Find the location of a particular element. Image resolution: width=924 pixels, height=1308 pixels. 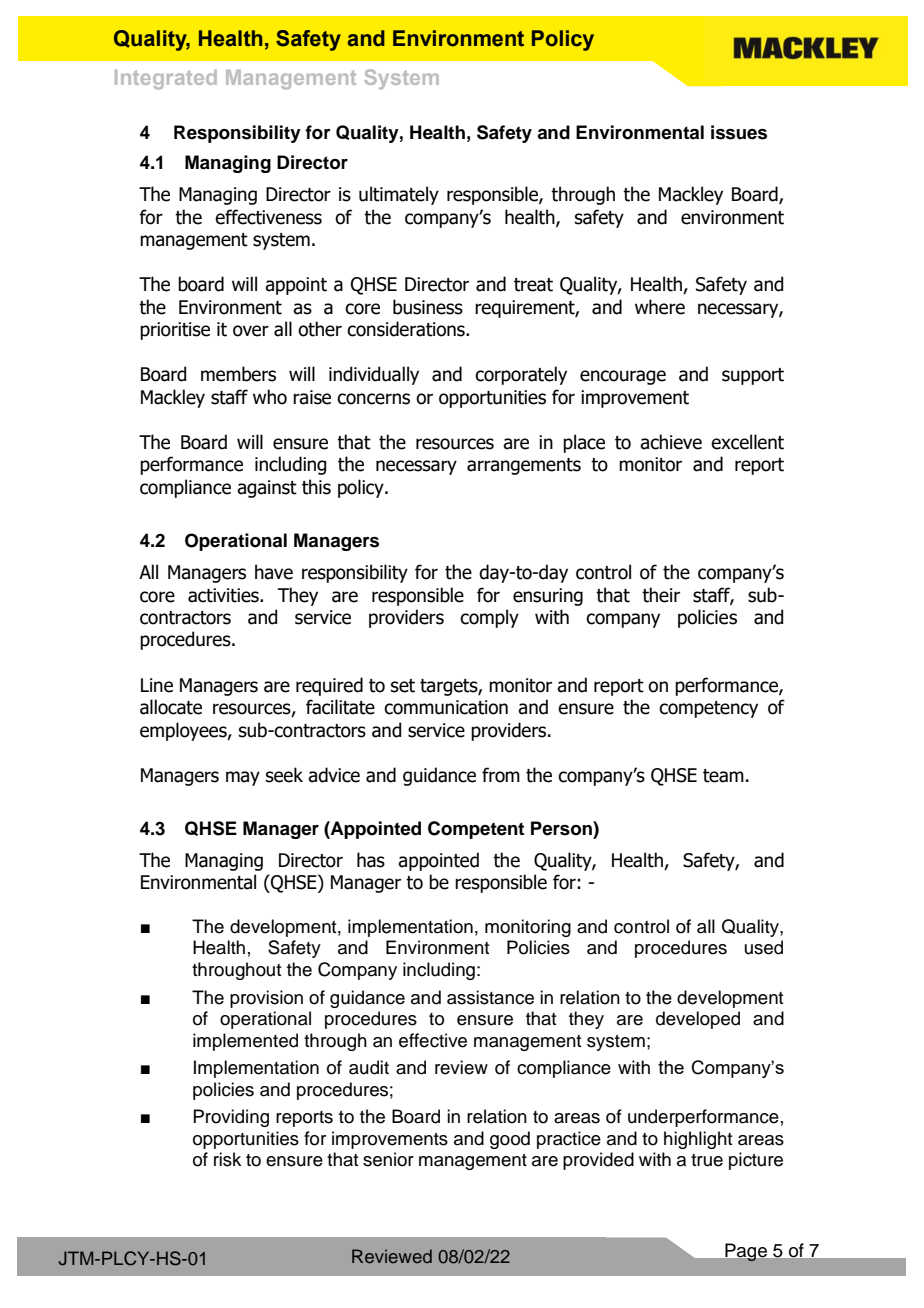

assistance is located at coordinates (490, 997).
